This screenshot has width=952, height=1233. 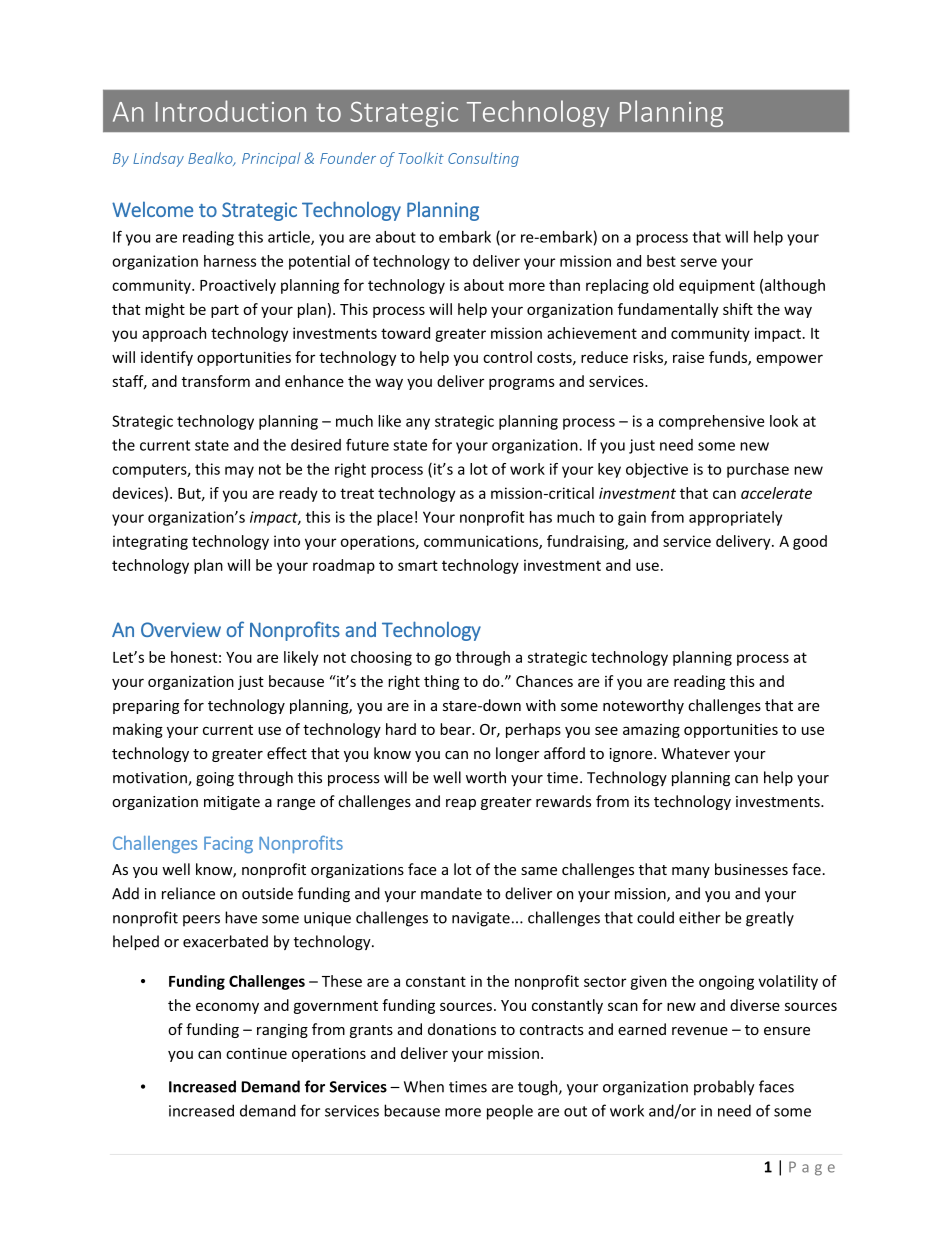 What do you see at coordinates (256, 1053) in the screenshot?
I see `continue` at bounding box center [256, 1053].
